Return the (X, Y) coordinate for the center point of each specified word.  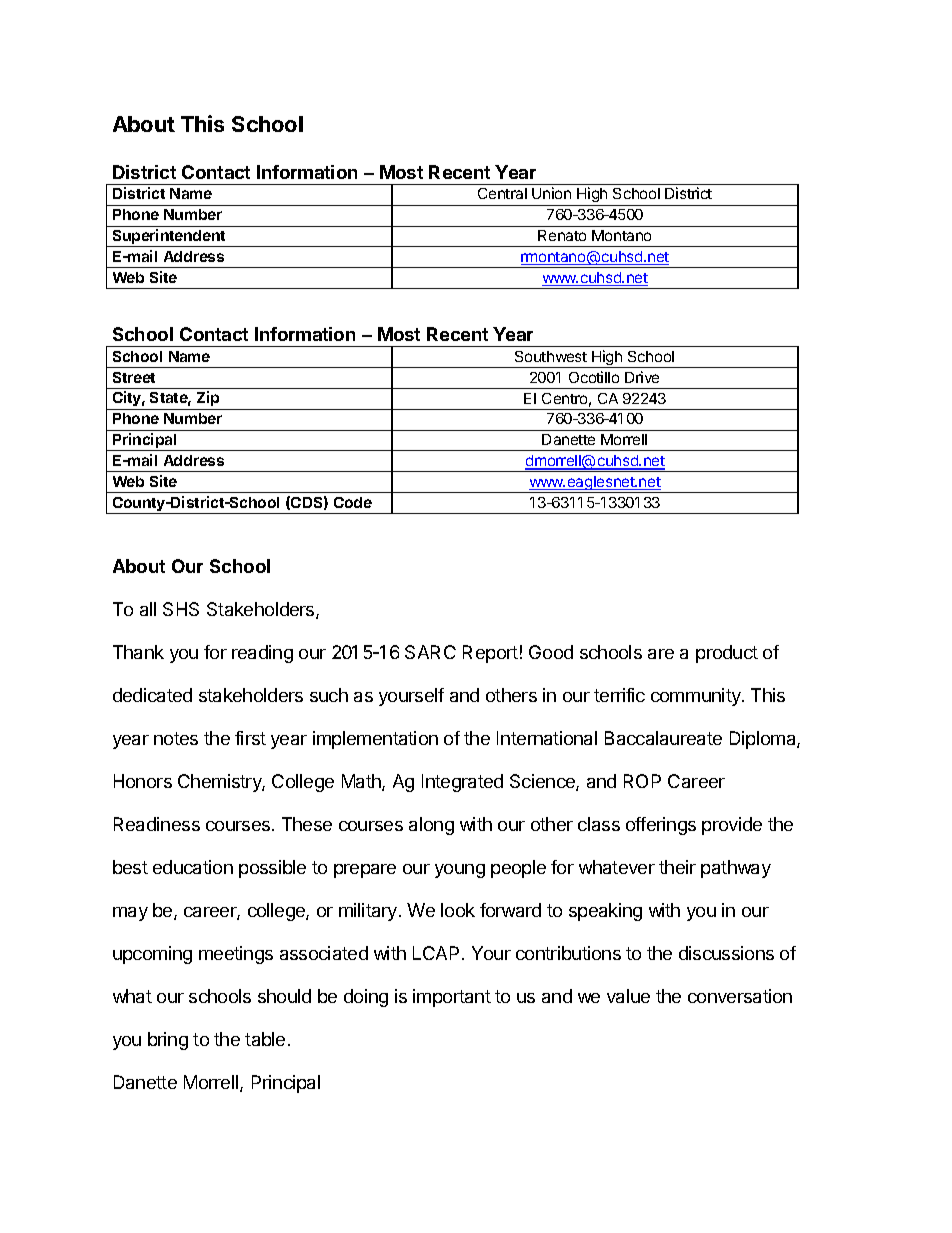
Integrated (462, 783)
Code (353, 502)
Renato (562, 235)
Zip (208, 400)
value (628, 996)
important (452, 998)
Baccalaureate (663, 738)
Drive (642, 377)
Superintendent (169, 238)
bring (168, 1041)
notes (176, 738)
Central (502, 193)
